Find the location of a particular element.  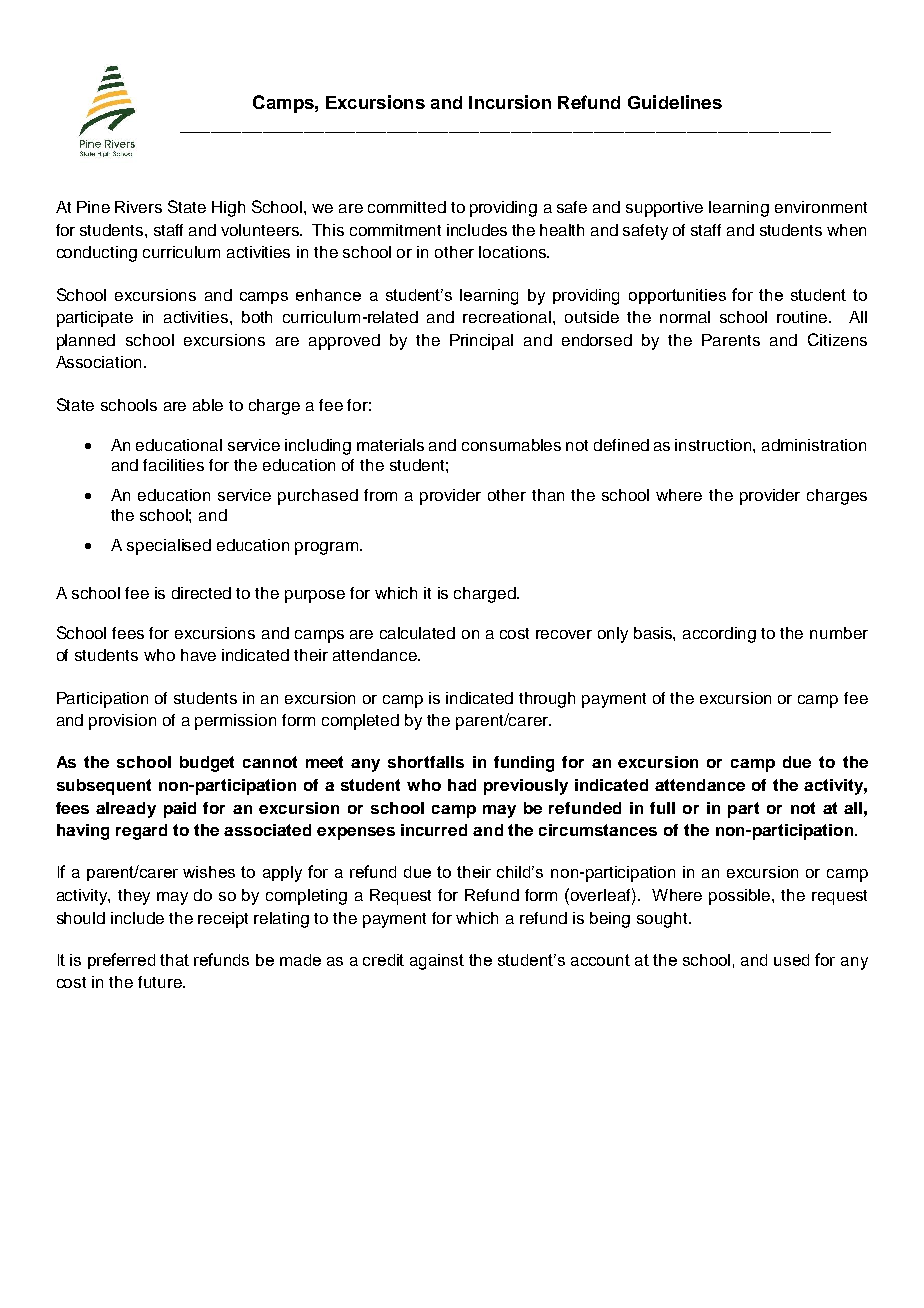

used is located at coordinates (791, 960).
